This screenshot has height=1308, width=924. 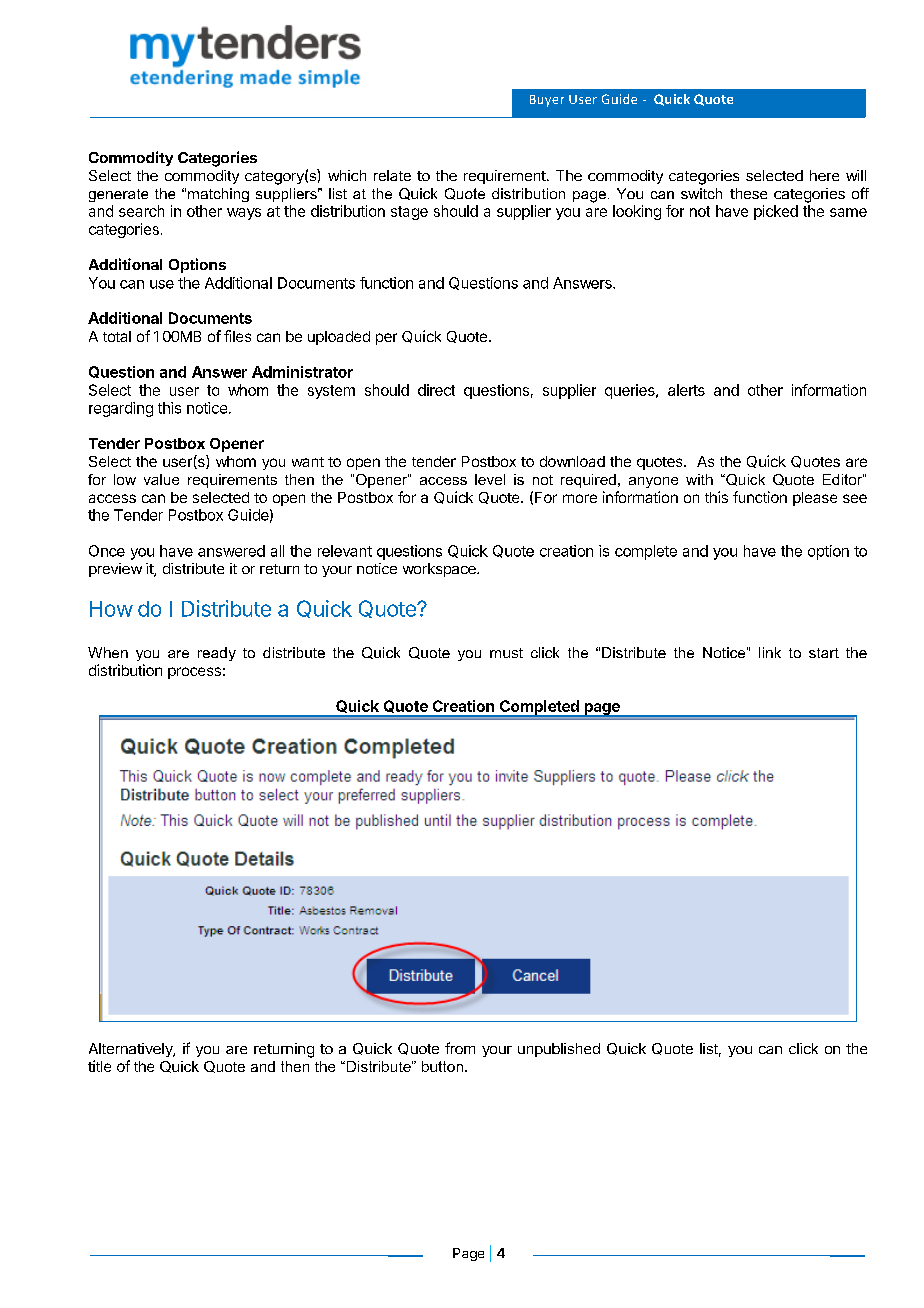 I want to click on unpublished, so click(x=559, y=1050).
